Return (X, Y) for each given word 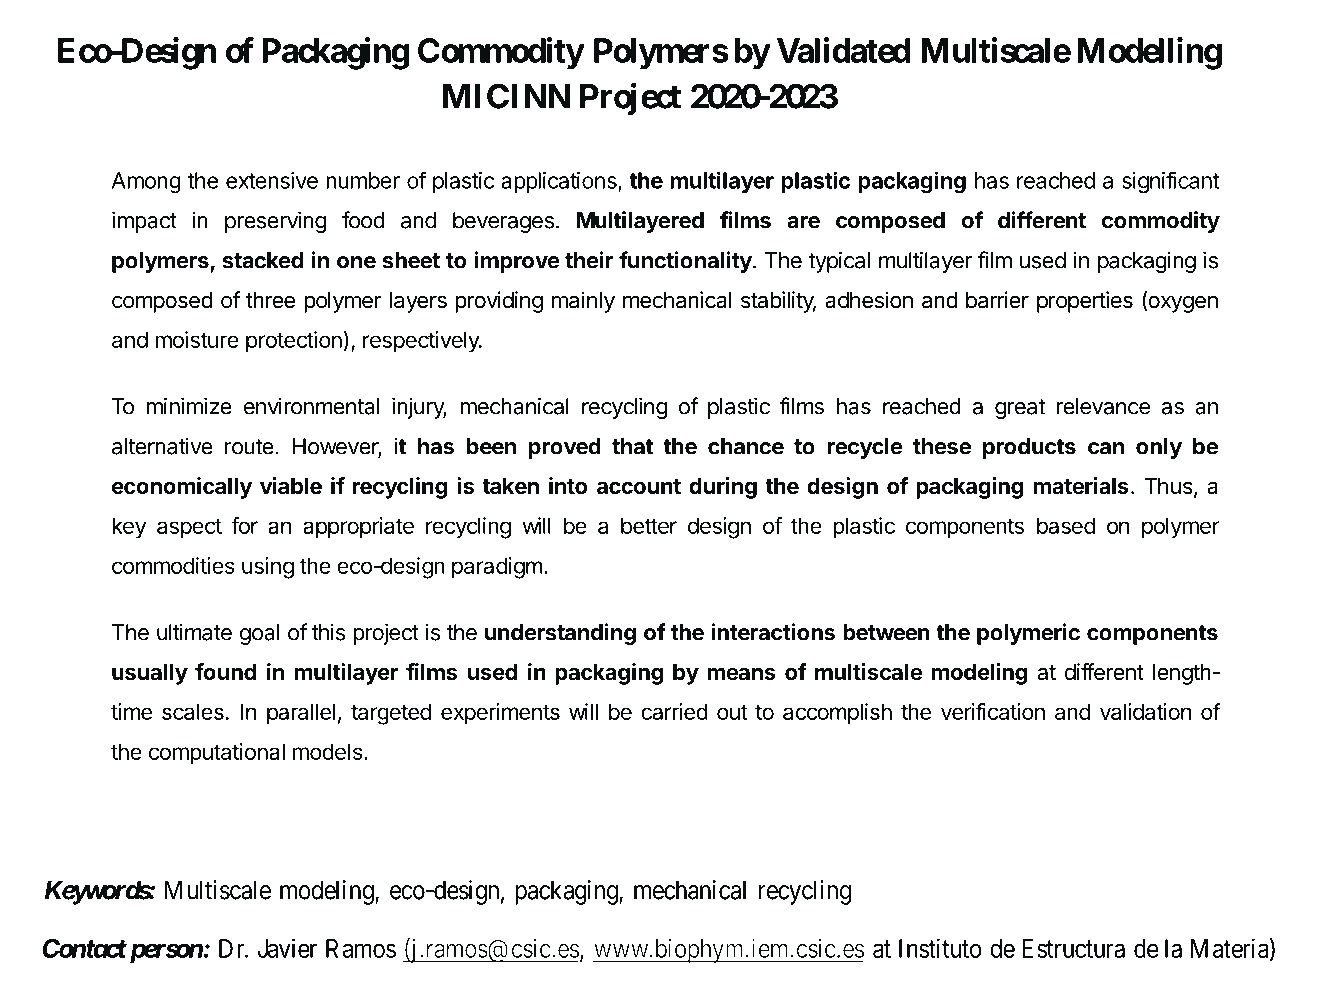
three (270, 300)
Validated (844, 50)
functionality (686, 262)
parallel (301, 714)
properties (1085, 302)
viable (291, 486)
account (639, 487)
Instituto (940, 948)
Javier (287, 948)
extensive (272, 180)
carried (675, 711)
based (1066, 525)
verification (993, 711)
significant (1170, 182)
